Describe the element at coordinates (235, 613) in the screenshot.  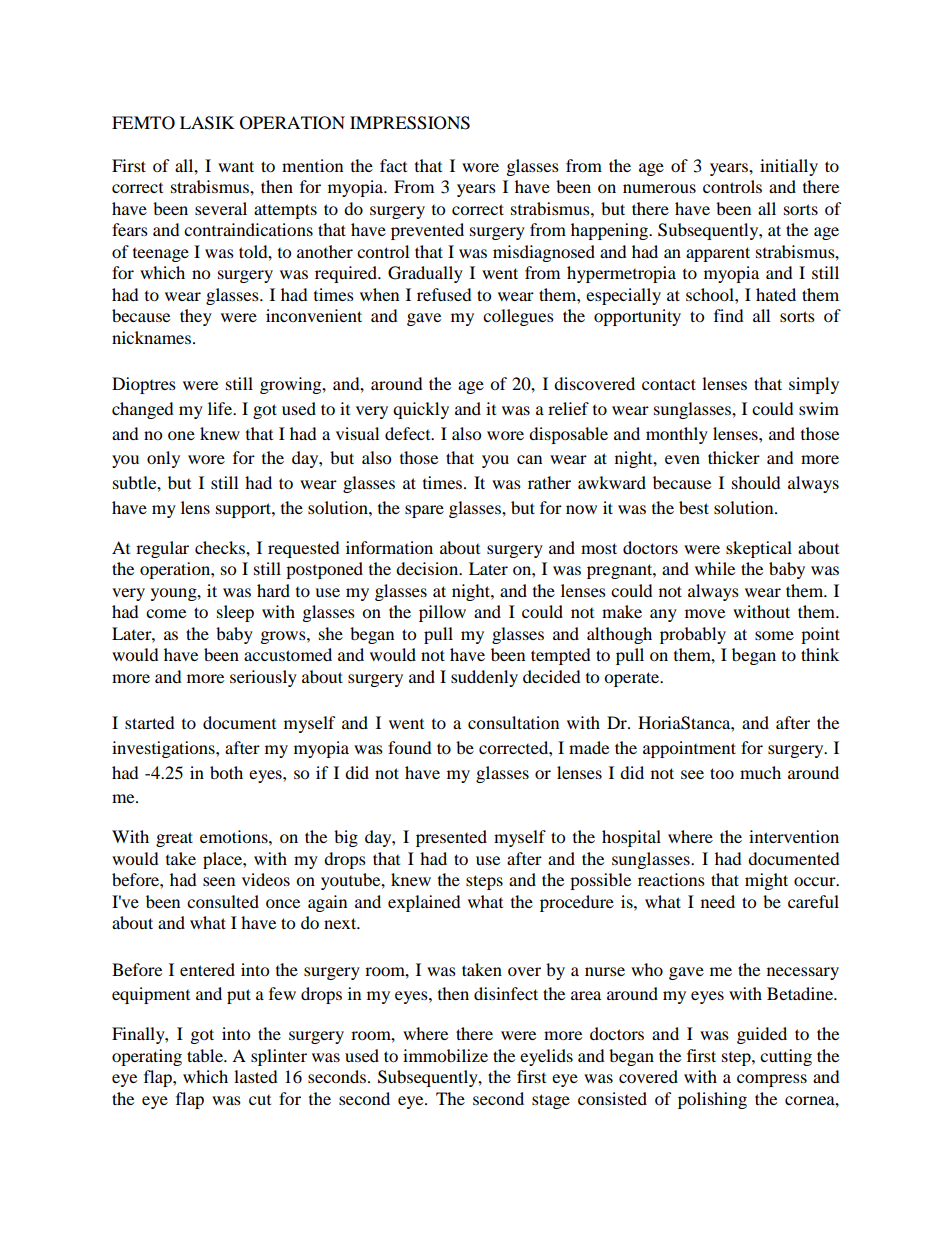
I see `sleep` at that location.
